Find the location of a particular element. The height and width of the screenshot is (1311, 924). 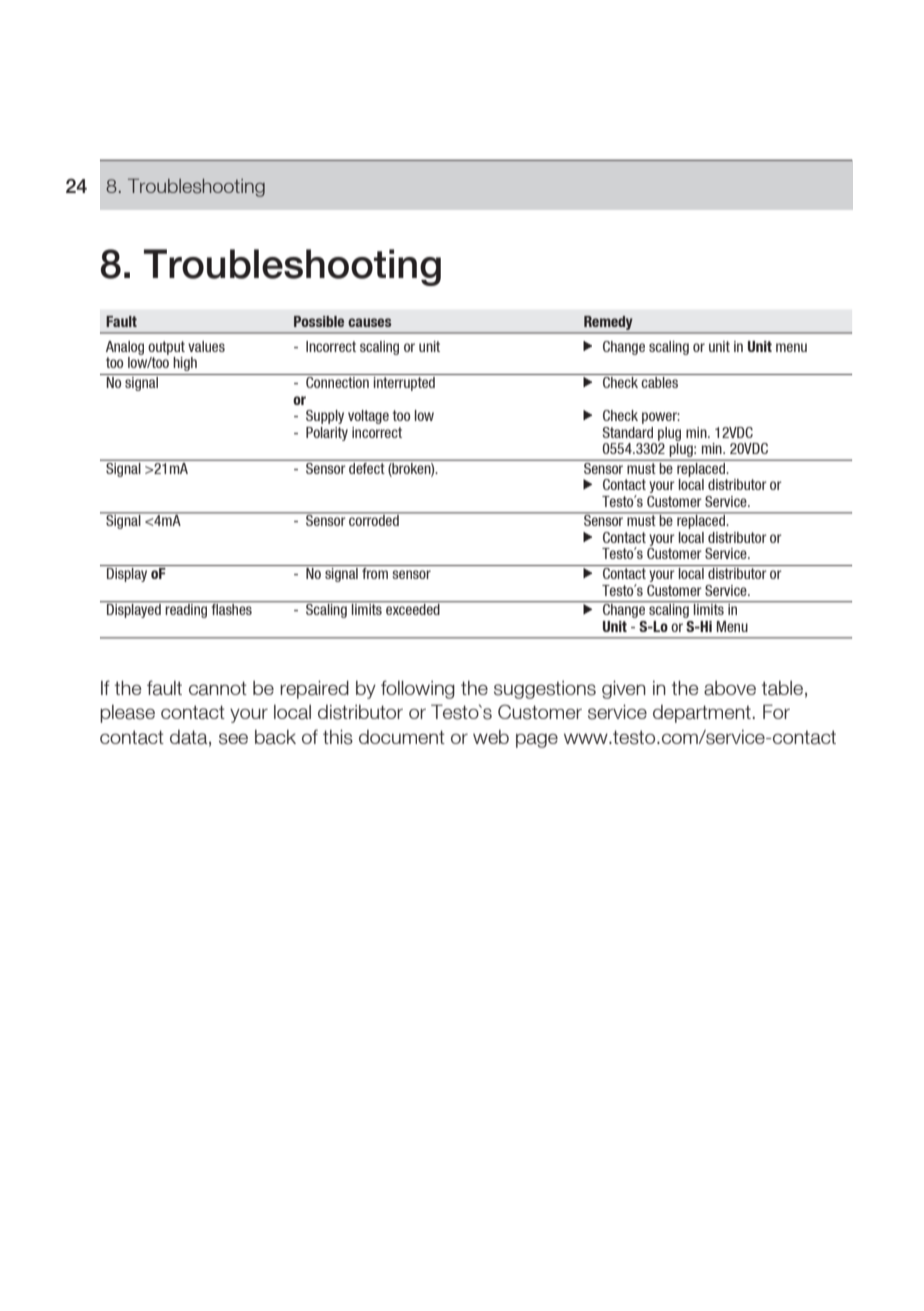

values is located at coordinates (206, 346).
